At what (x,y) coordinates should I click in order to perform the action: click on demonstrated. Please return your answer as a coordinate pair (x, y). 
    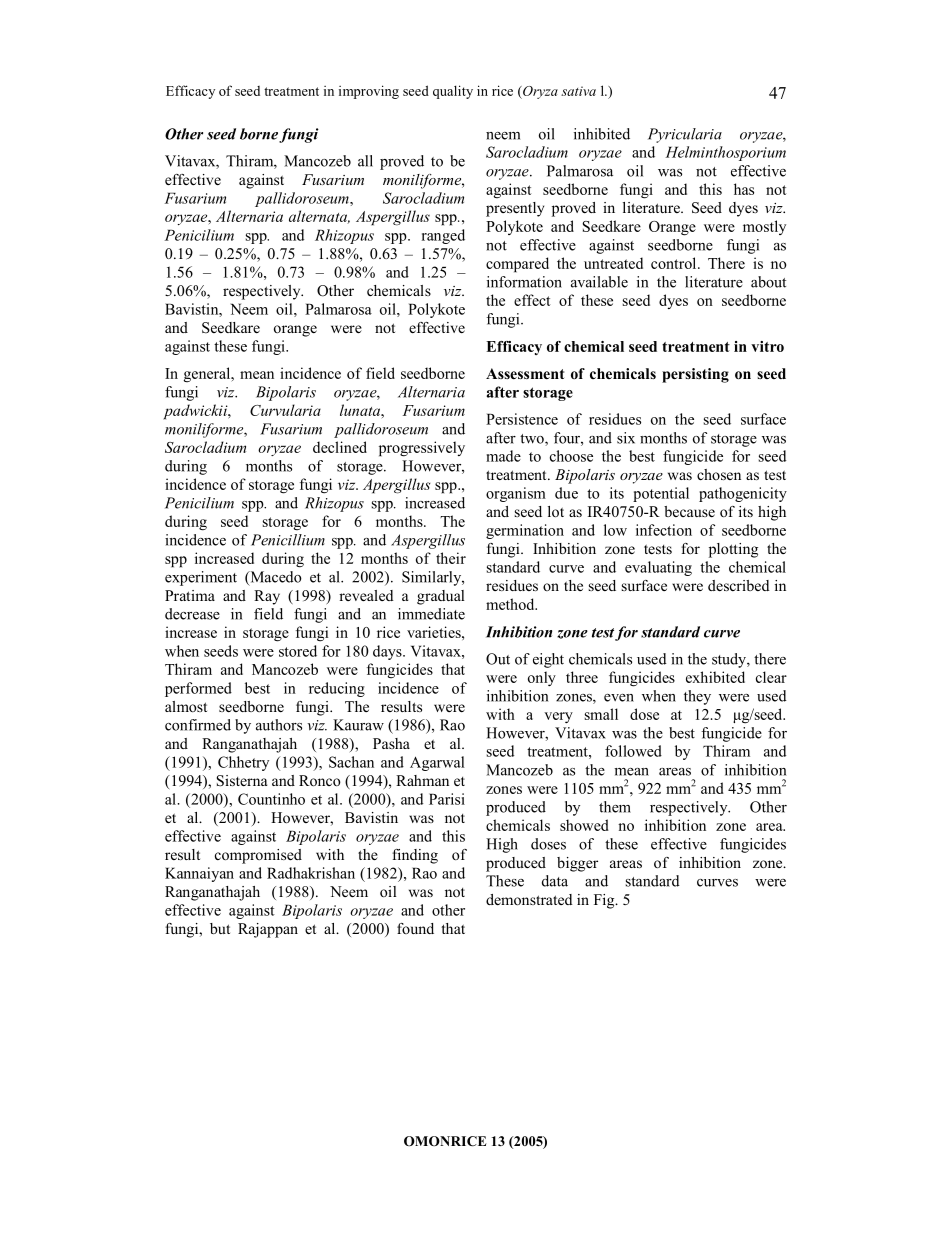
    Looking at the image, I should click on (529, 899).
